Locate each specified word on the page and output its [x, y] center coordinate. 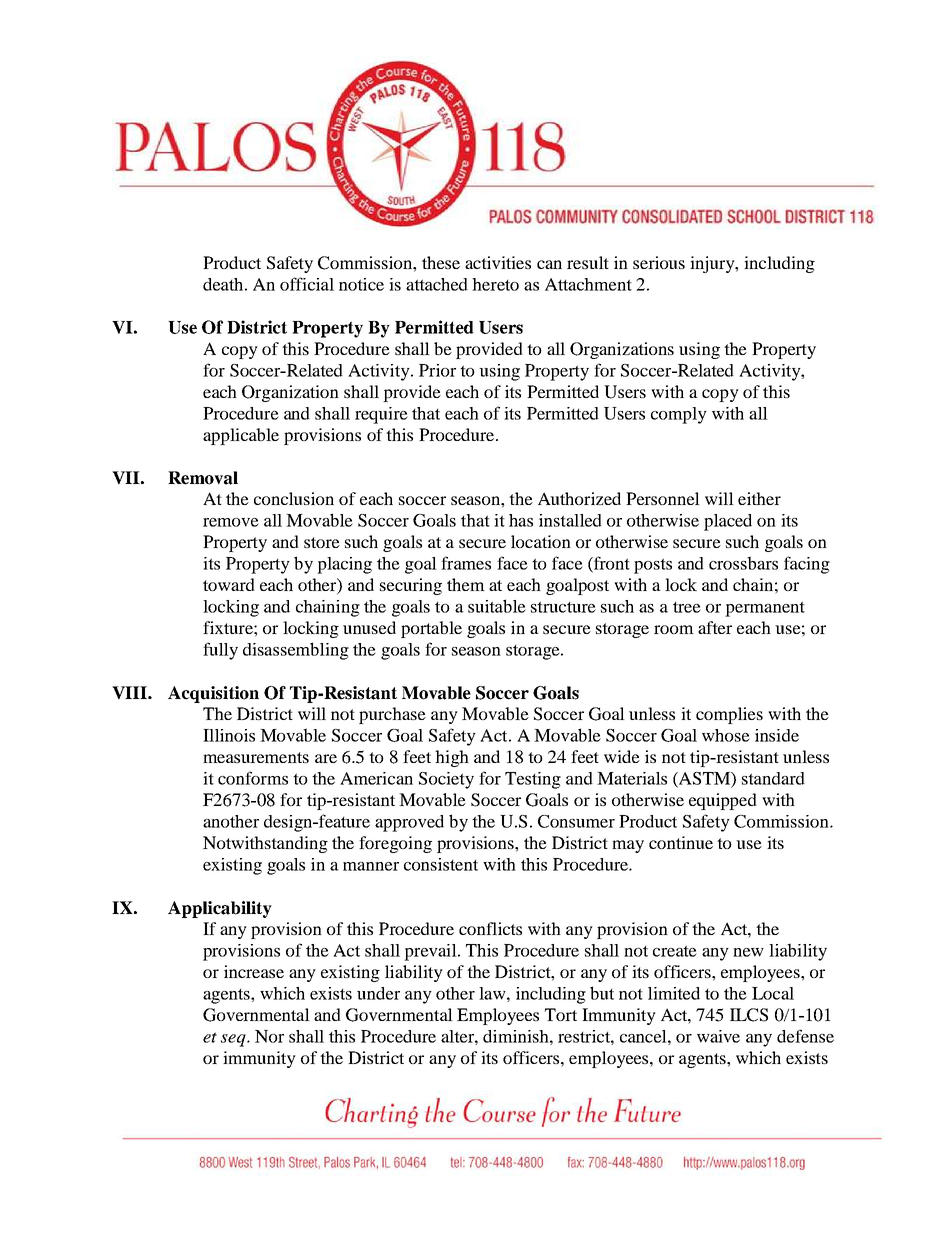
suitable [497, 606]
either [759, 498]
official [307, 284]
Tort [561, 1014]
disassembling [296, 651]
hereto [495, 284]
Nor [269, 1036]
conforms [253, 778]
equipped [723, 801]
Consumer [576, 821]
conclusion [294, 498]
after [715, 627]
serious [659, 262]
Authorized [579, 498]
